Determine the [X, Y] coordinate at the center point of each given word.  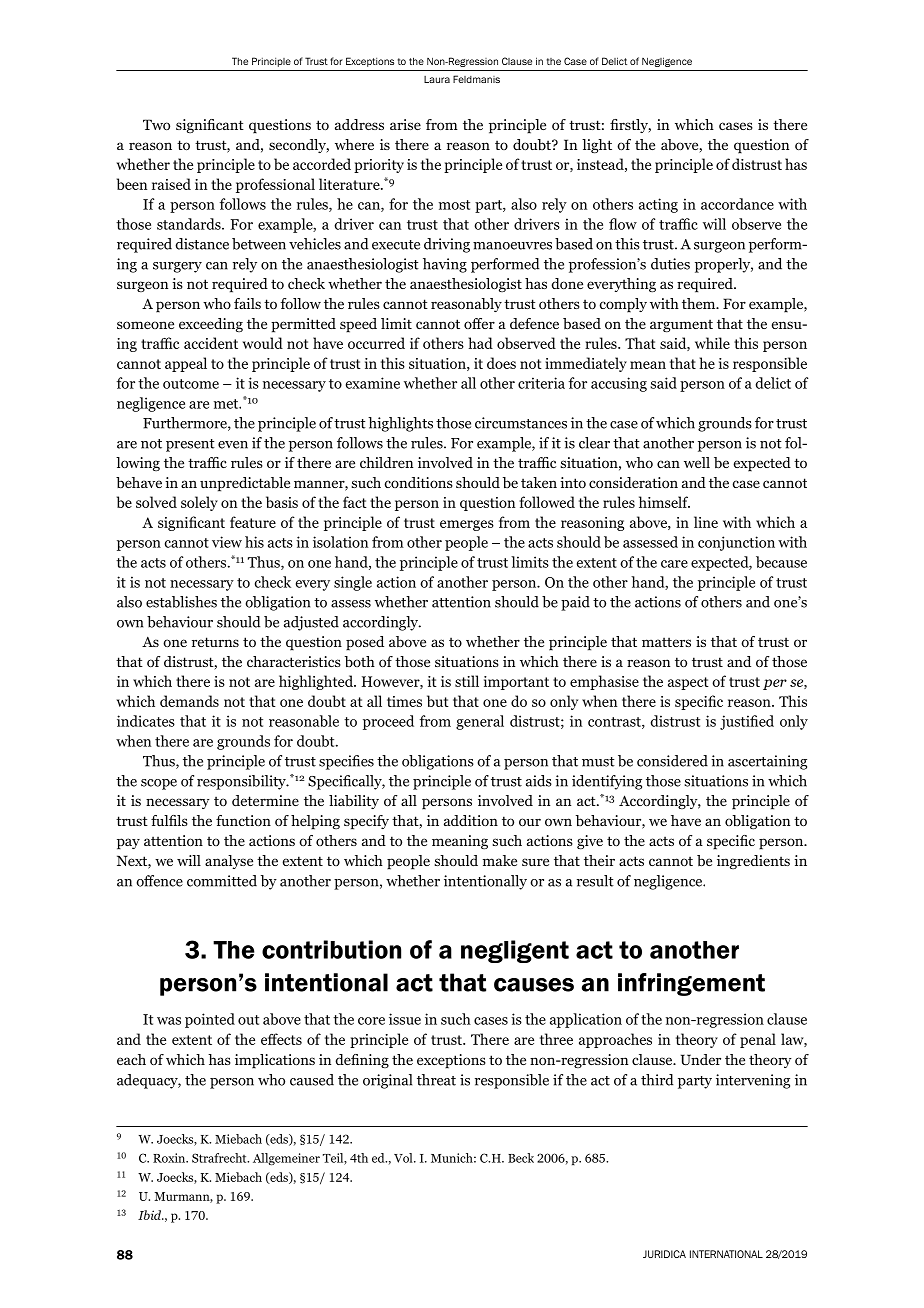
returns [215, 642]
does [501, 363]
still [467, 681]
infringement [691, 984]
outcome [191, 384]
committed [222, 881]
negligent [515, 951]
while [712, 343]
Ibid [151, 1215]
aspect [688, 683]
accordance [737, 204]
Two [156, 124]
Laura [437, 79]
